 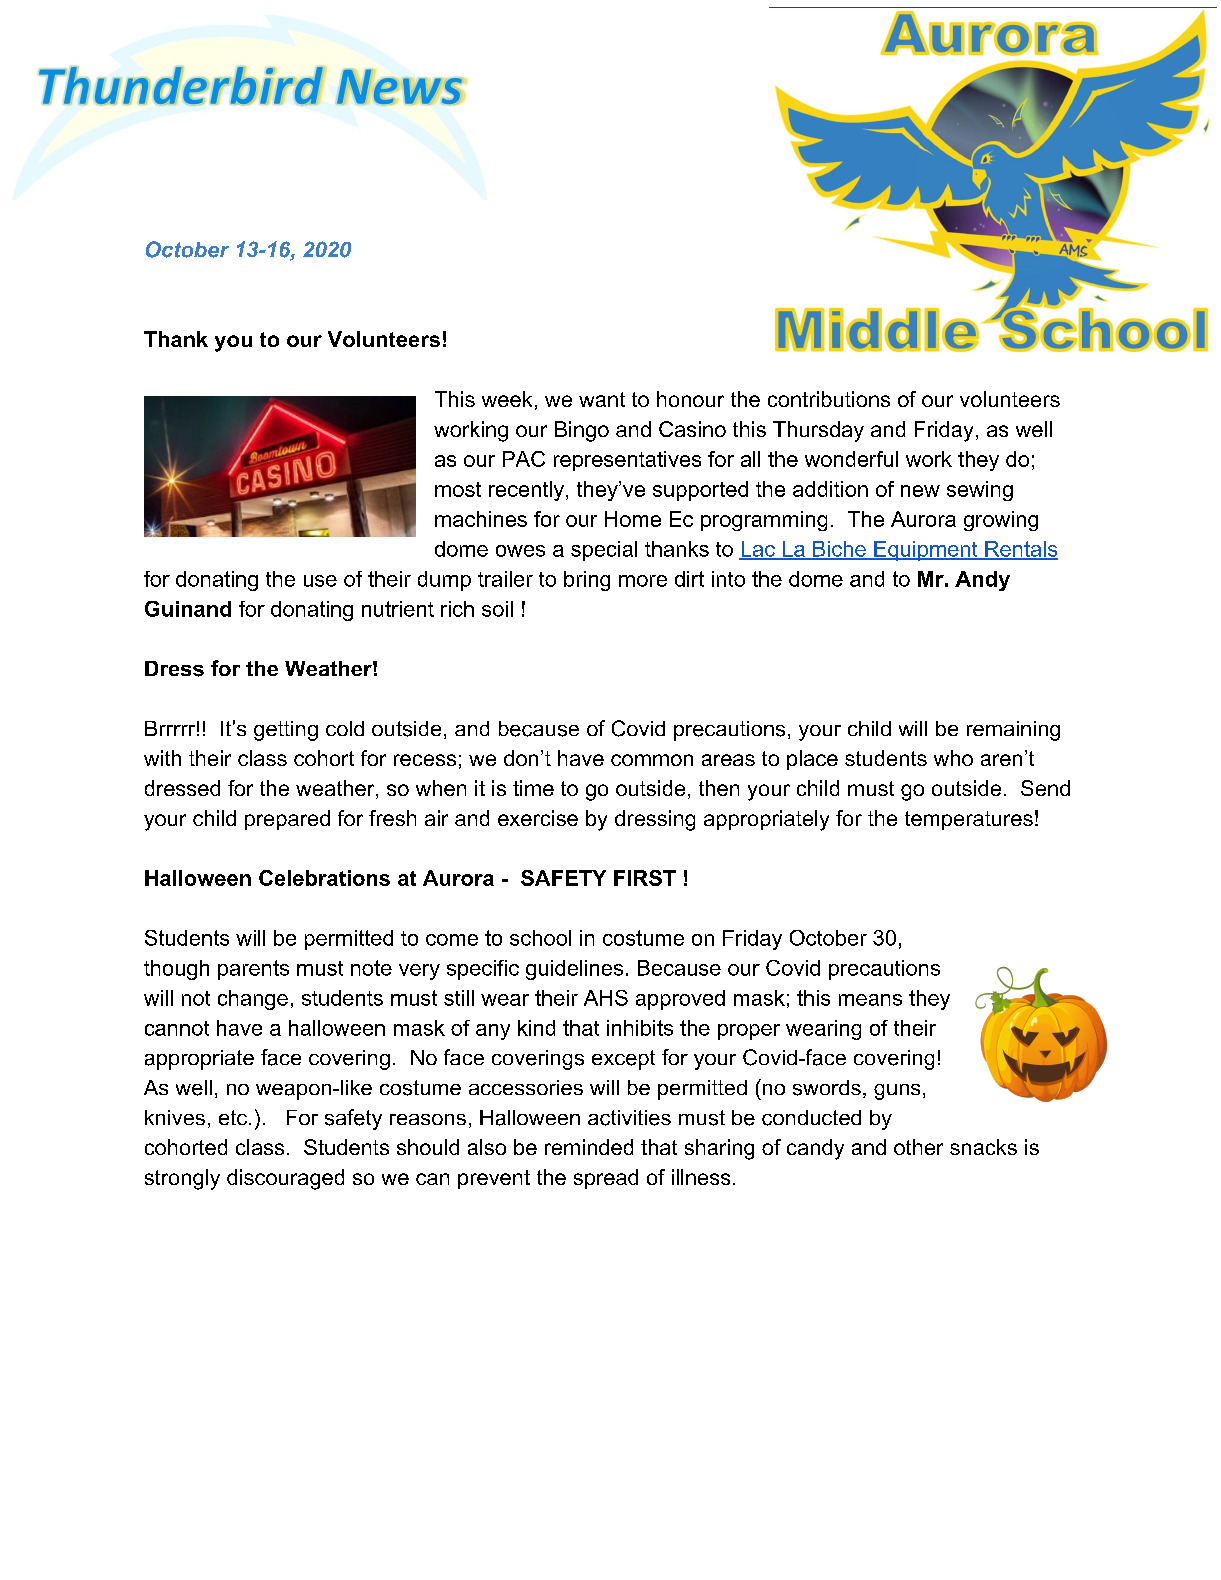 What do you see at coordinates (285, 1179) in the screenshot?
I see `discouraged` at bounding box center [285, 1179].
